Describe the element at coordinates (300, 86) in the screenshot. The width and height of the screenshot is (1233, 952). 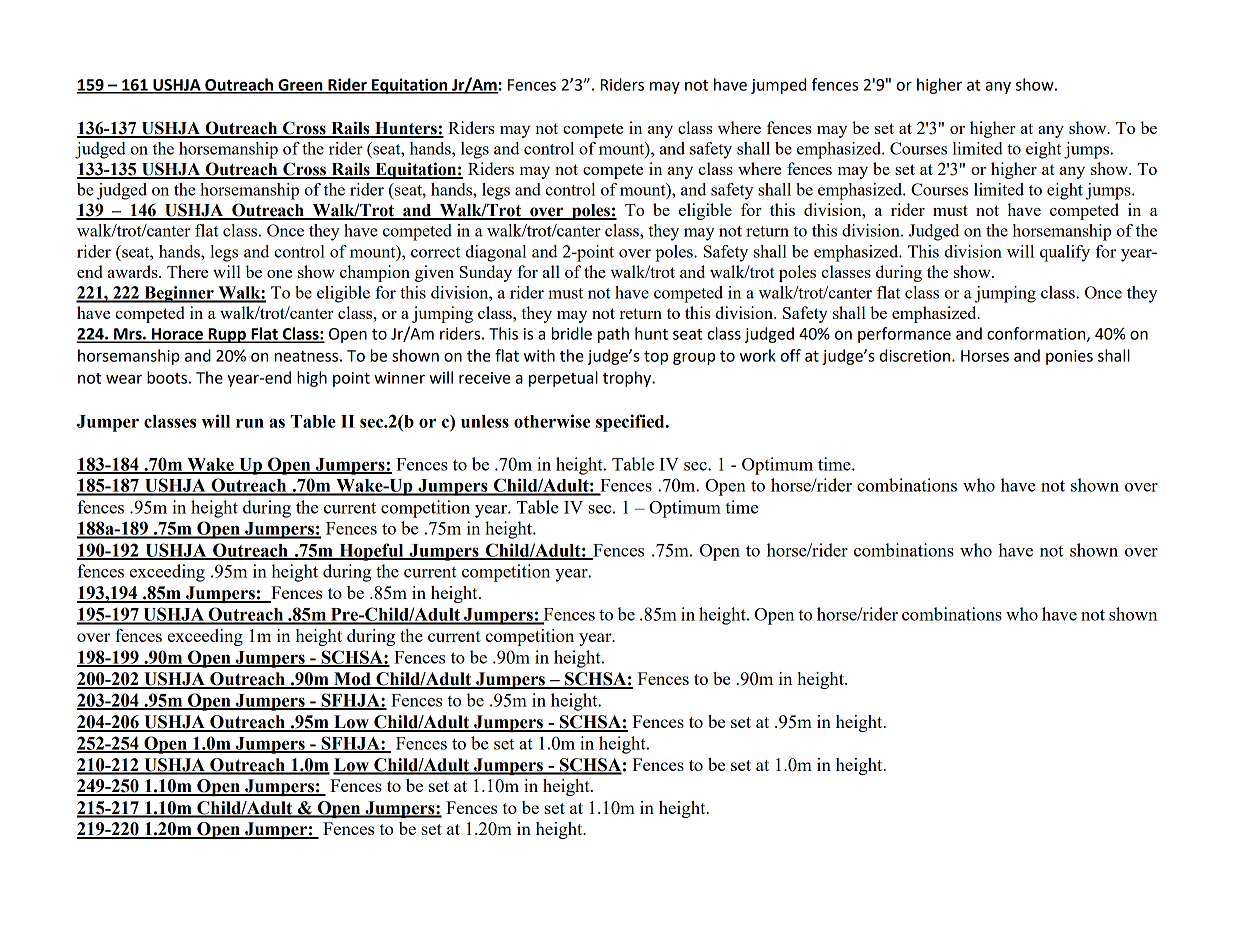
I see `Green` at that location.
